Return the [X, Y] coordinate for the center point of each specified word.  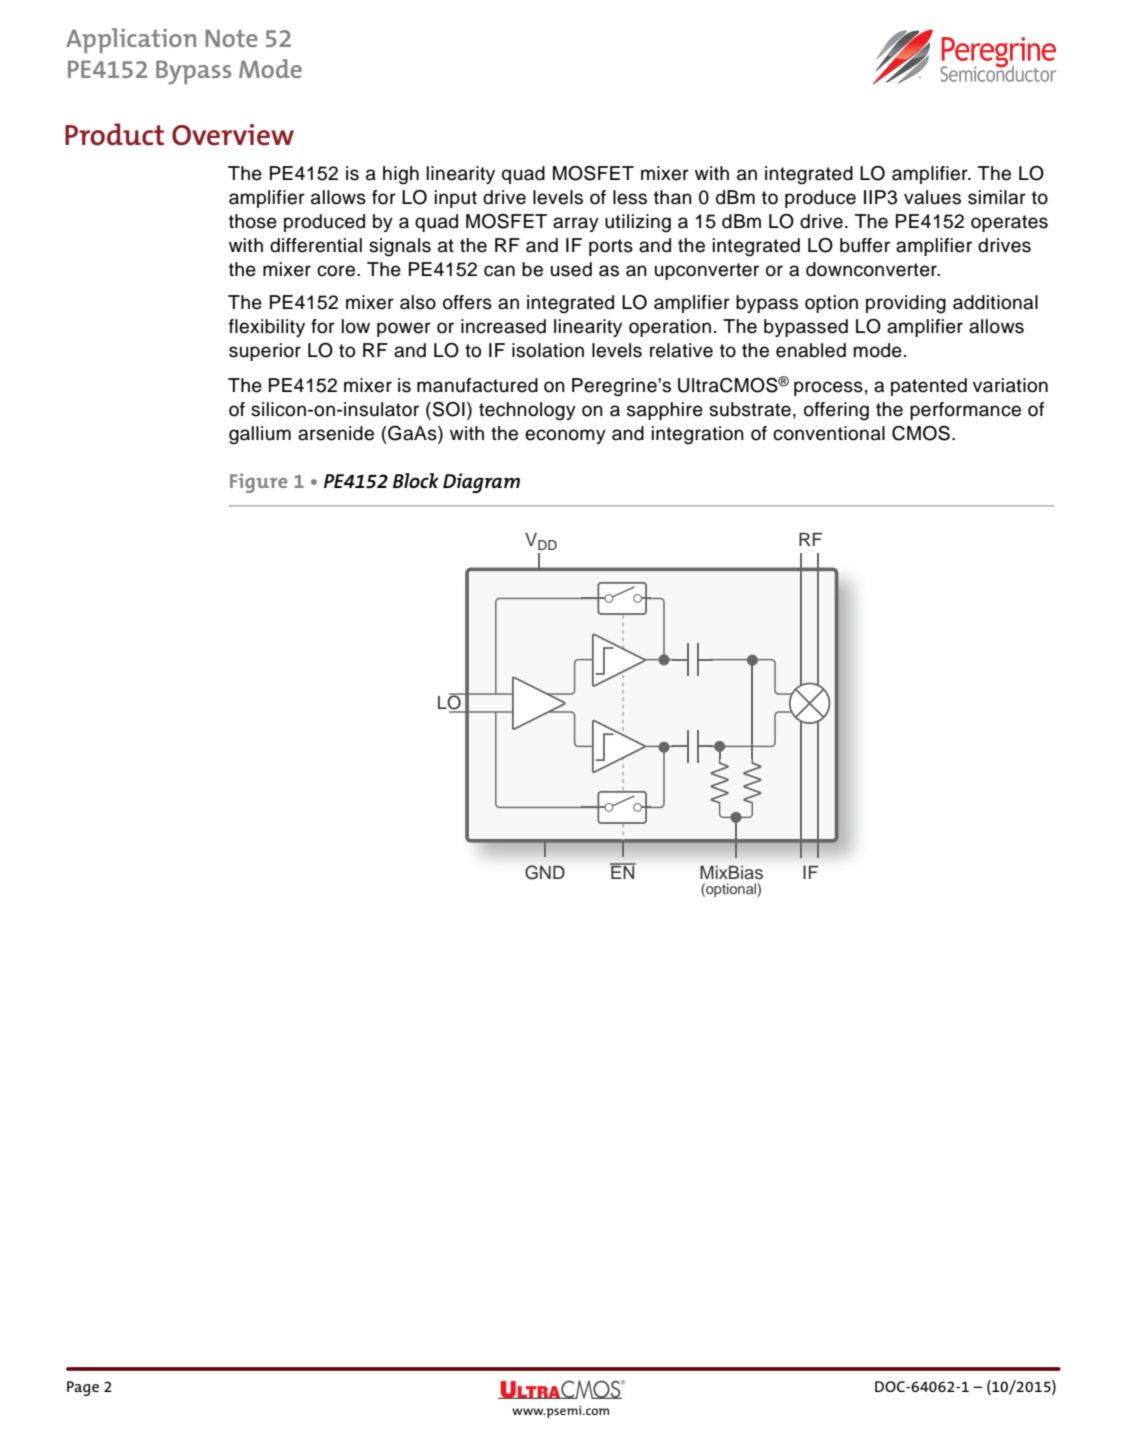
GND [545, 872]
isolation [548, 350]
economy [565, 436]
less [630, 197]
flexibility [267, 328]
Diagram [481, 483]
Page [83, 1388]
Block [416, 480]
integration [698, 435]
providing [906, 304]
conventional [829, 433]
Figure [258, 483]
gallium [260, 435]
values [932, 197]
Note [231, 38]
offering [836, 411]
